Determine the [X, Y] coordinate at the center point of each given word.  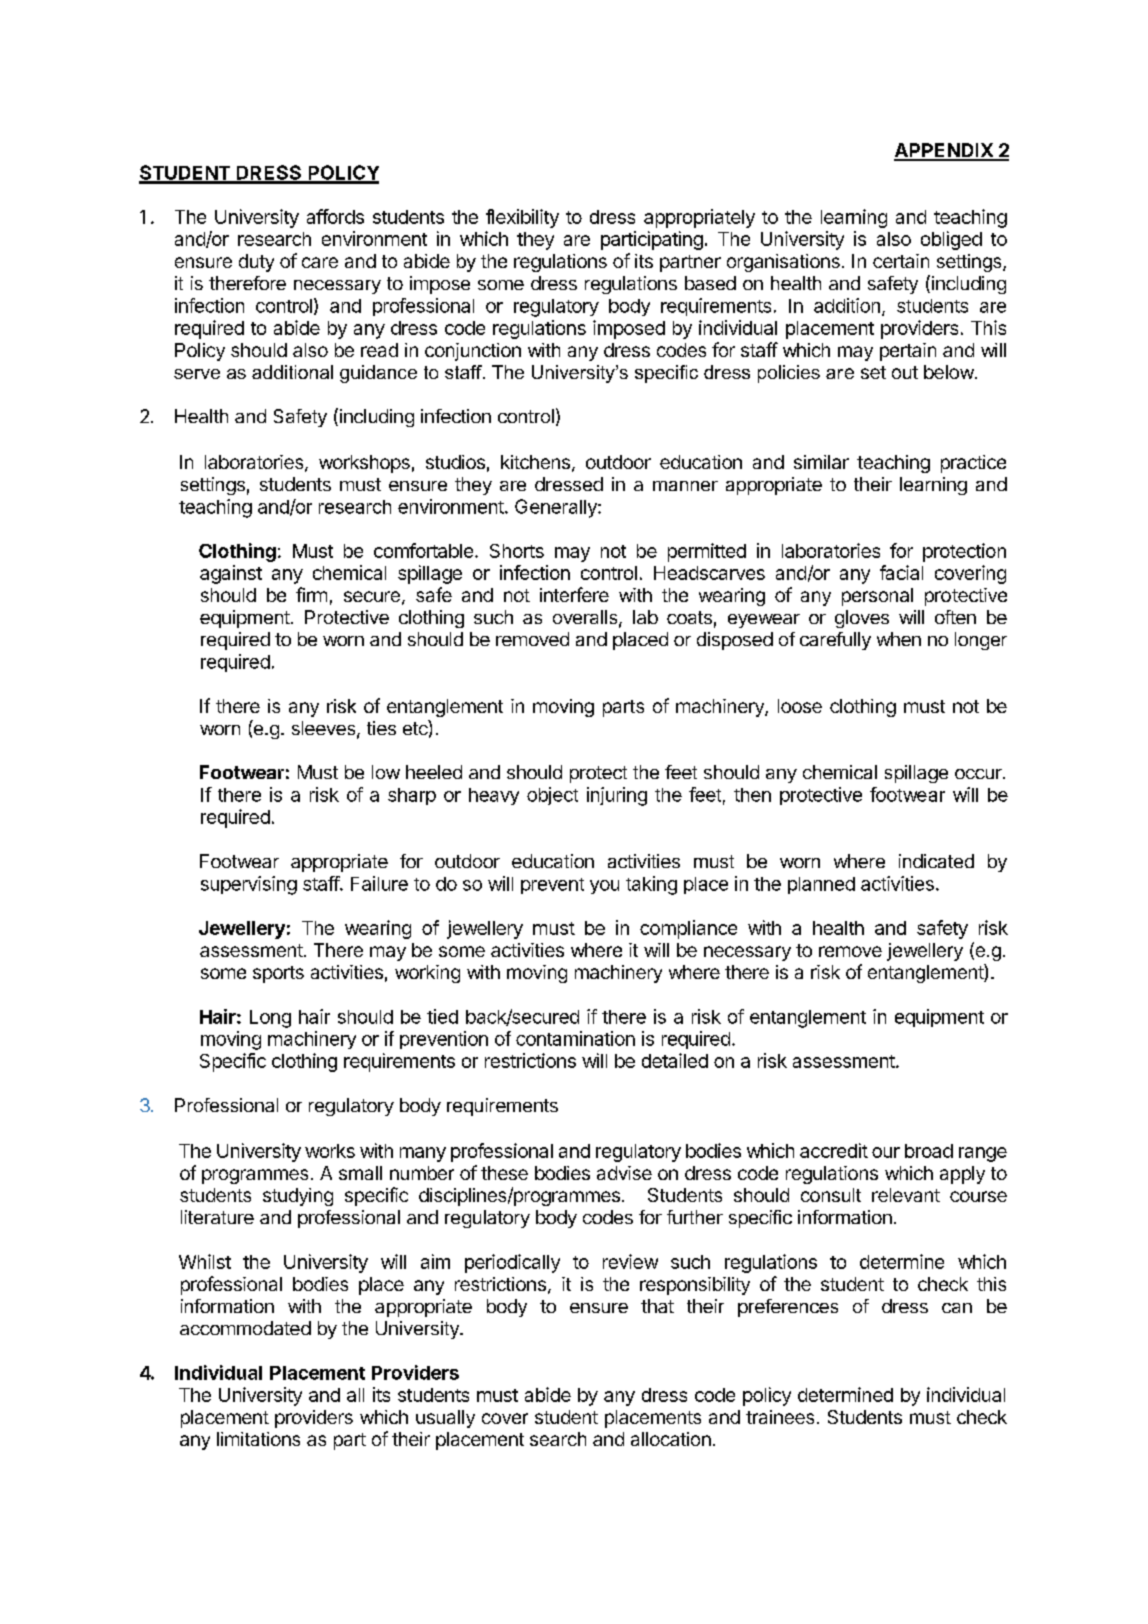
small [360, 1173]
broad [929, 1151]
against [231, 574]
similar [821, 462]
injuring [617, 796]
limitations [258, 1439]
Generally [557, 508]
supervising [249, 885]
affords [335, 216]
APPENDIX [944, 151]
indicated [936, 861]
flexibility [522, 218]
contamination [575, 1038]
